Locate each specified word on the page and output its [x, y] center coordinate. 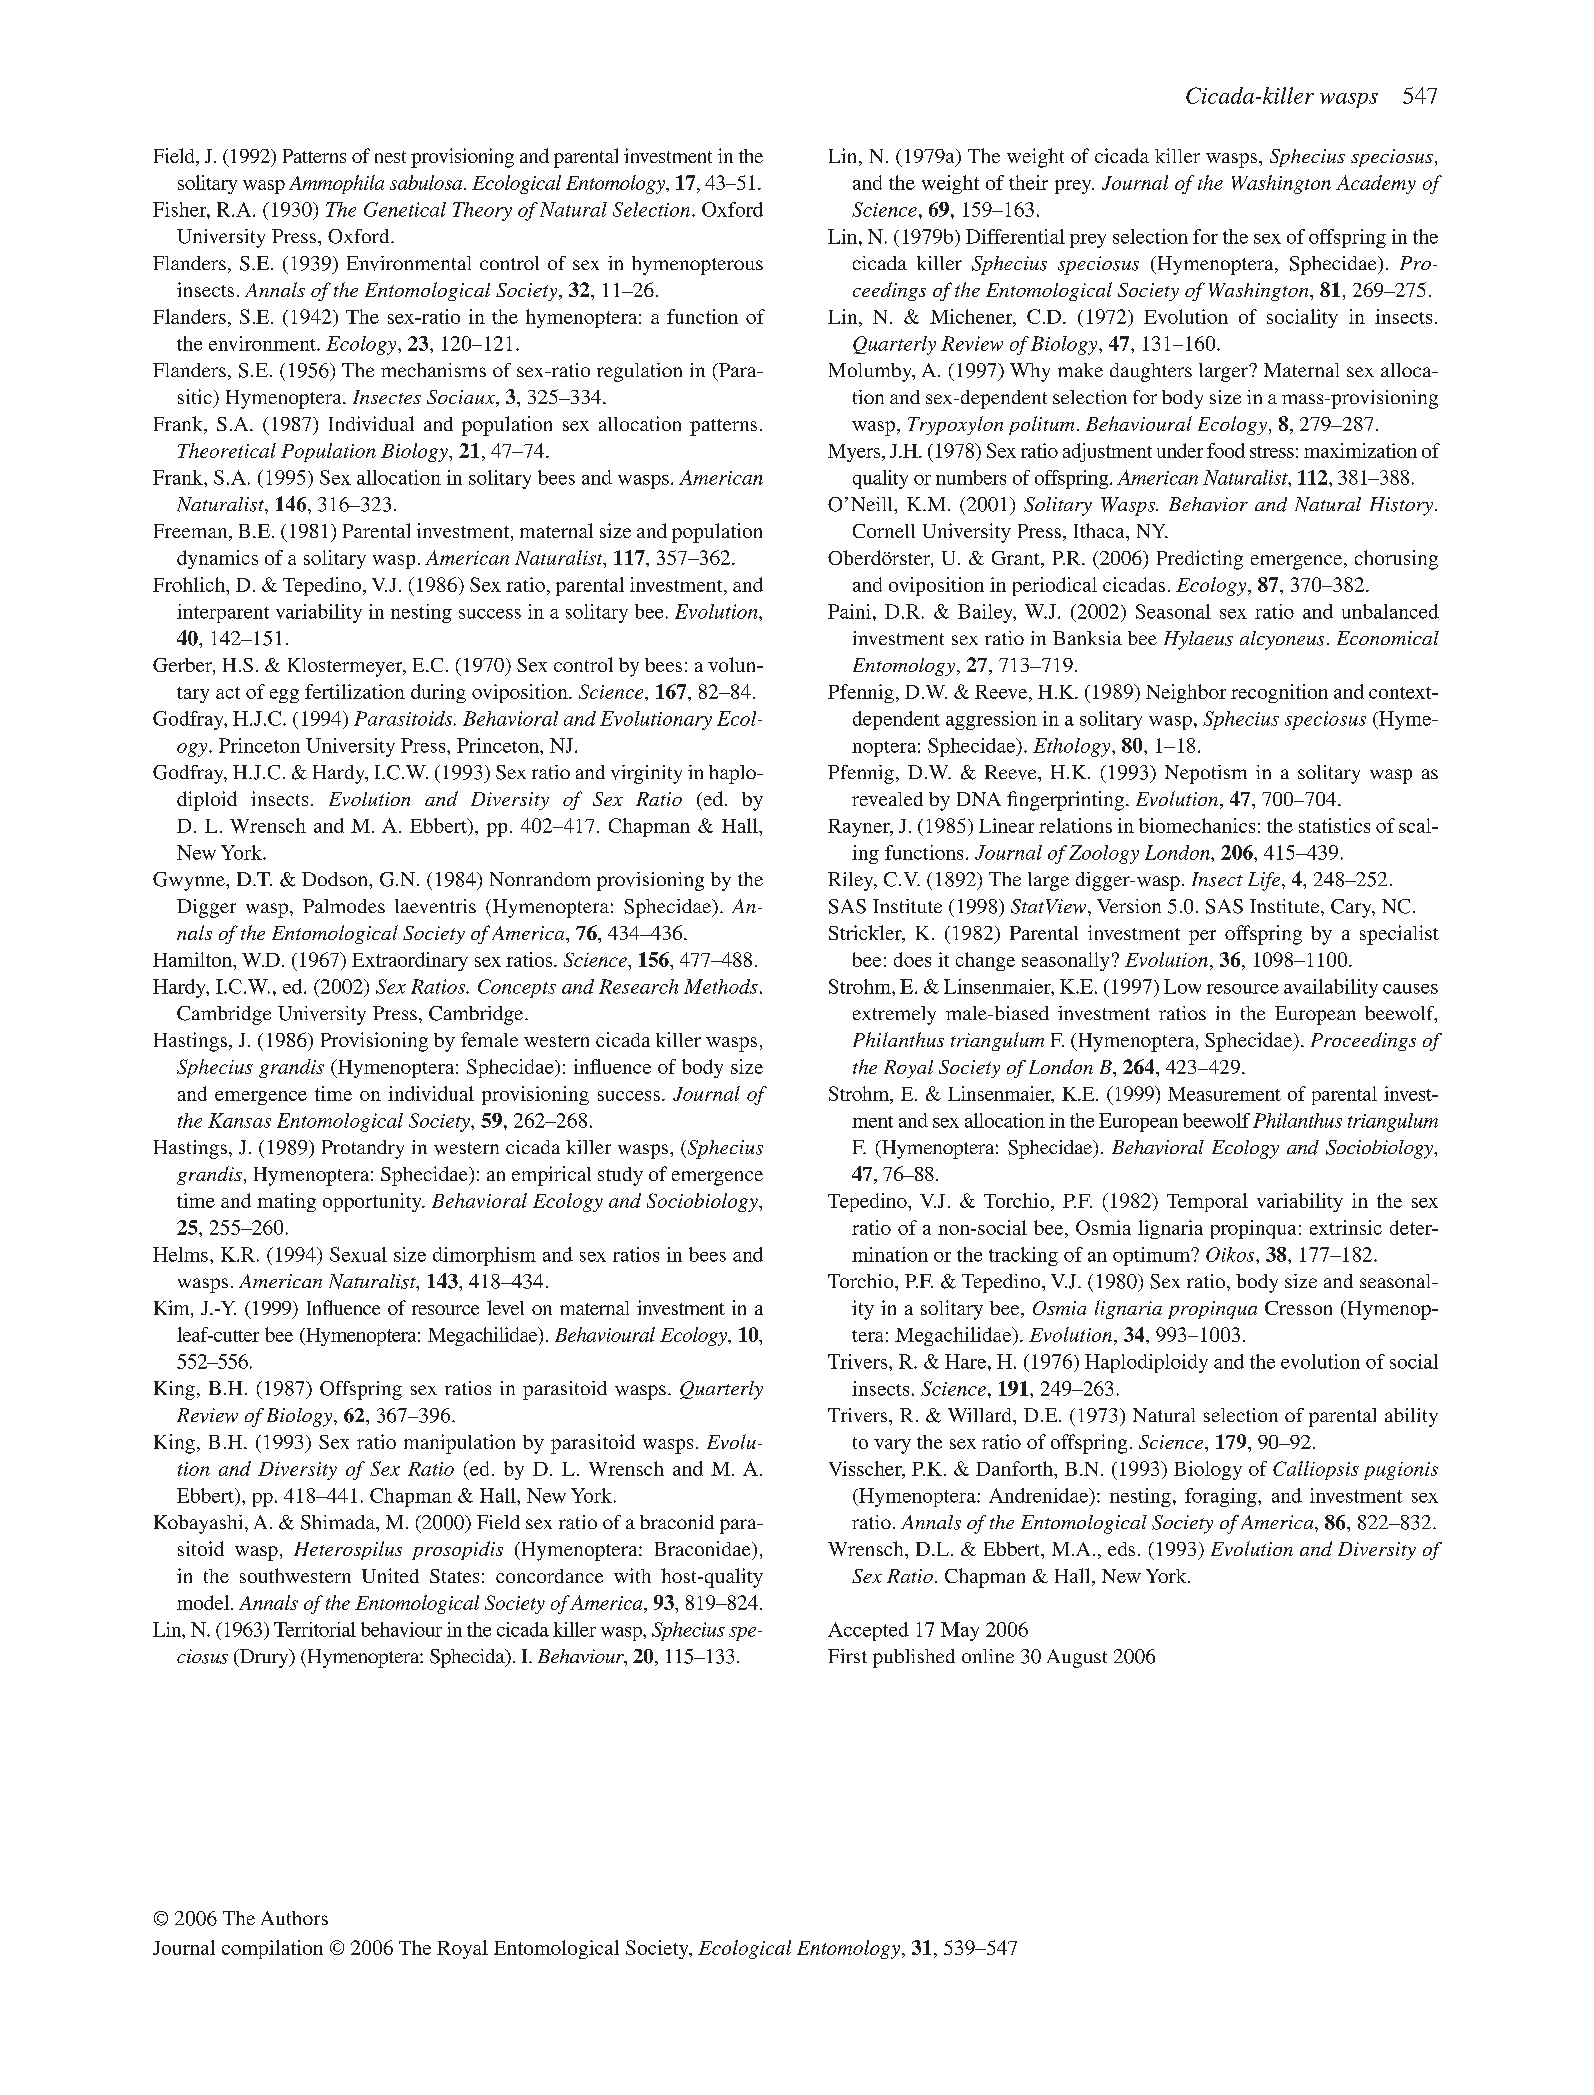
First [847, 1656]
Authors [294, 1918]
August [1077, 1658]
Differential [1015, 236]
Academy [1376, 184]
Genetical [405, 209]
